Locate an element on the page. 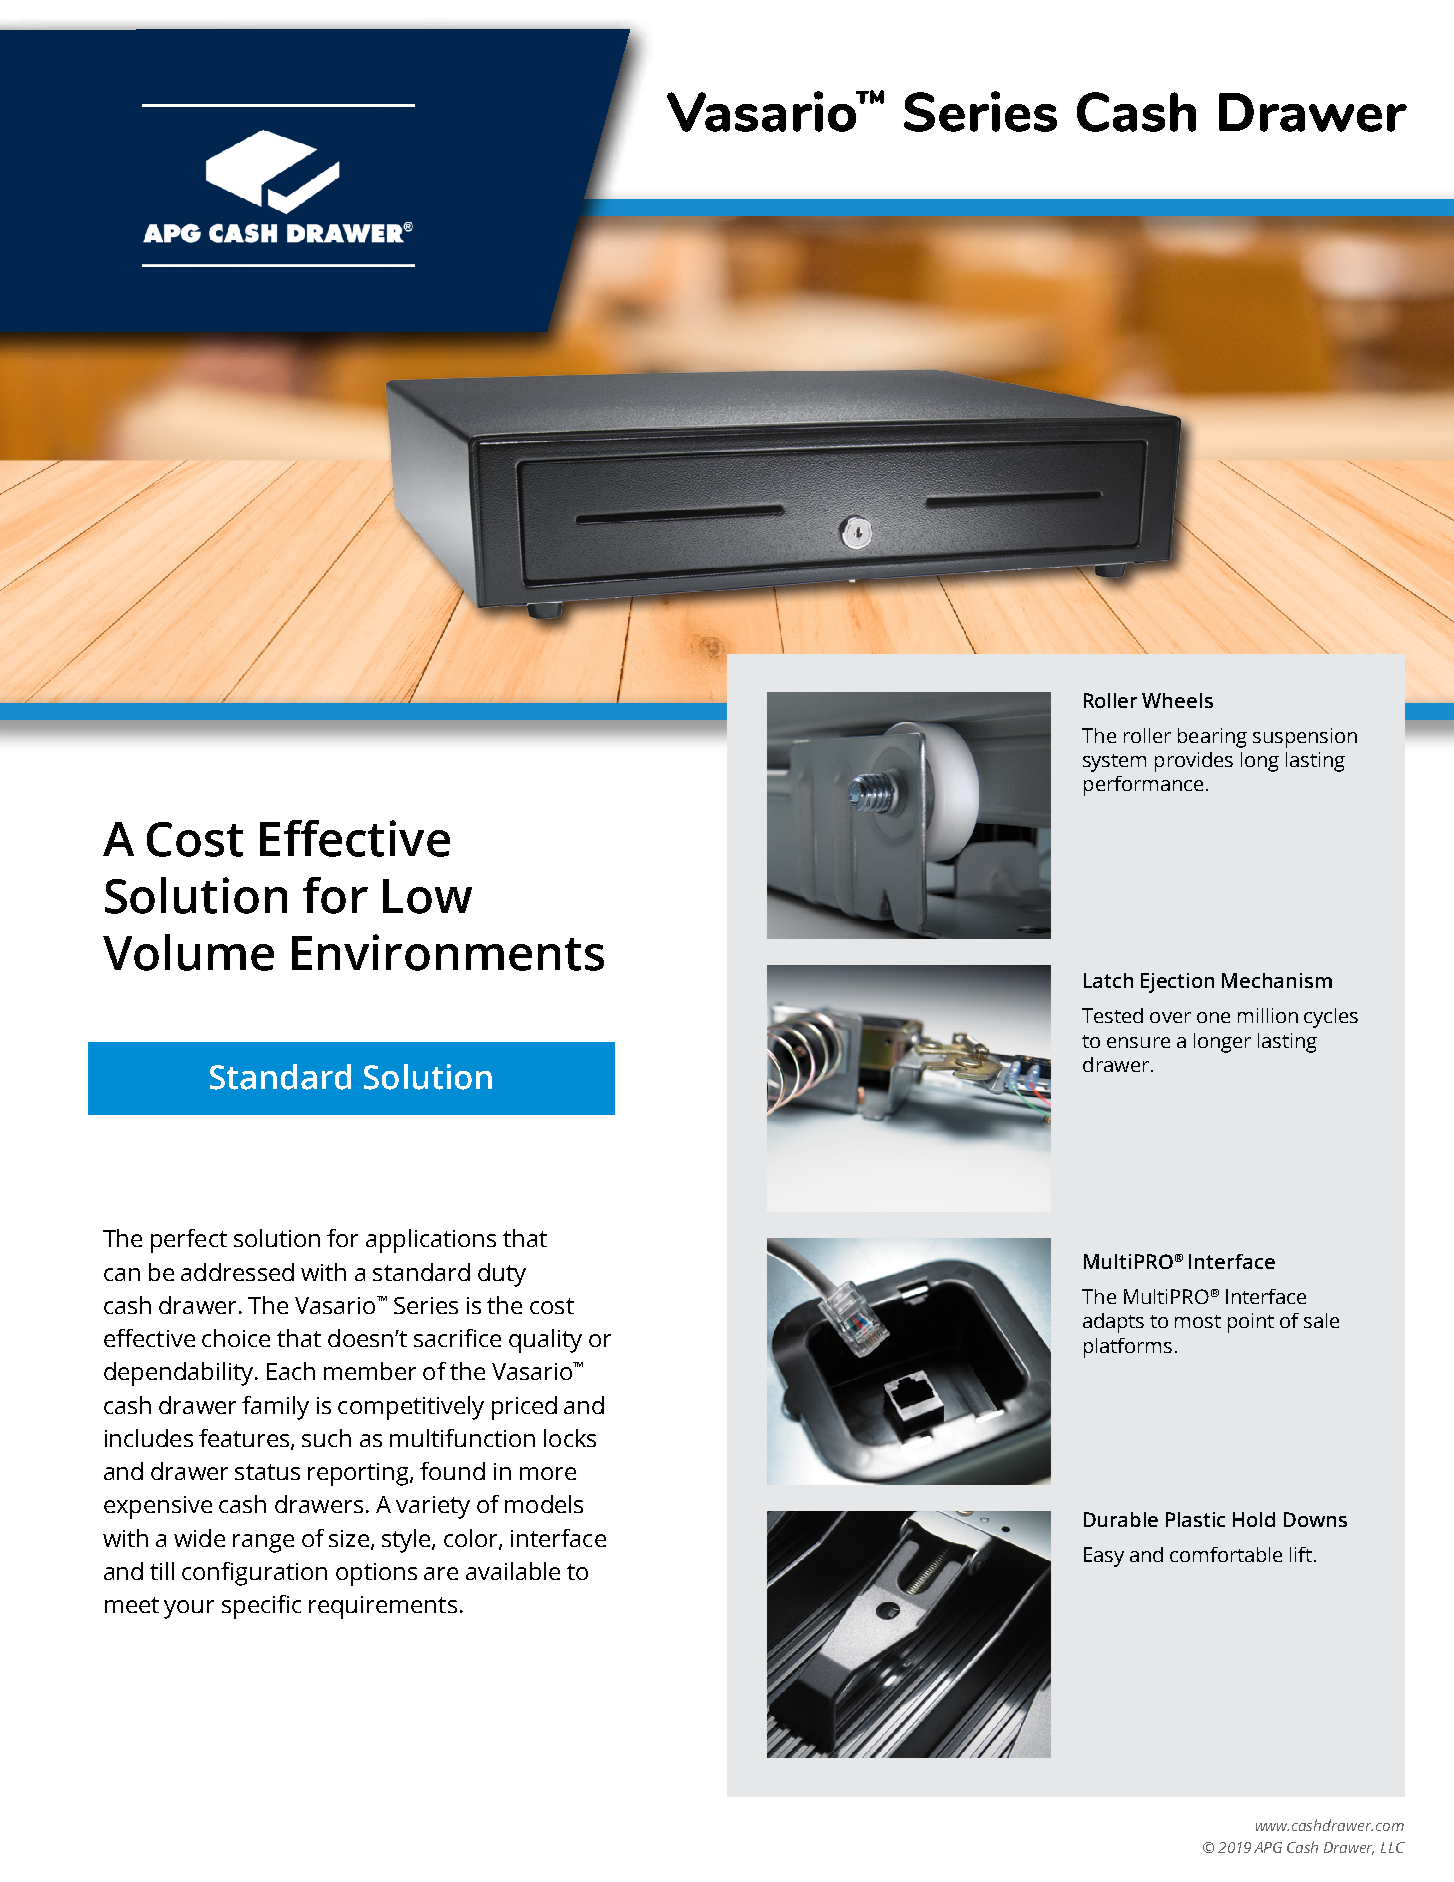 Image resolution: width=1454 pixels, height=1882 pixels. point is located at coordinates (1251, 1323).
